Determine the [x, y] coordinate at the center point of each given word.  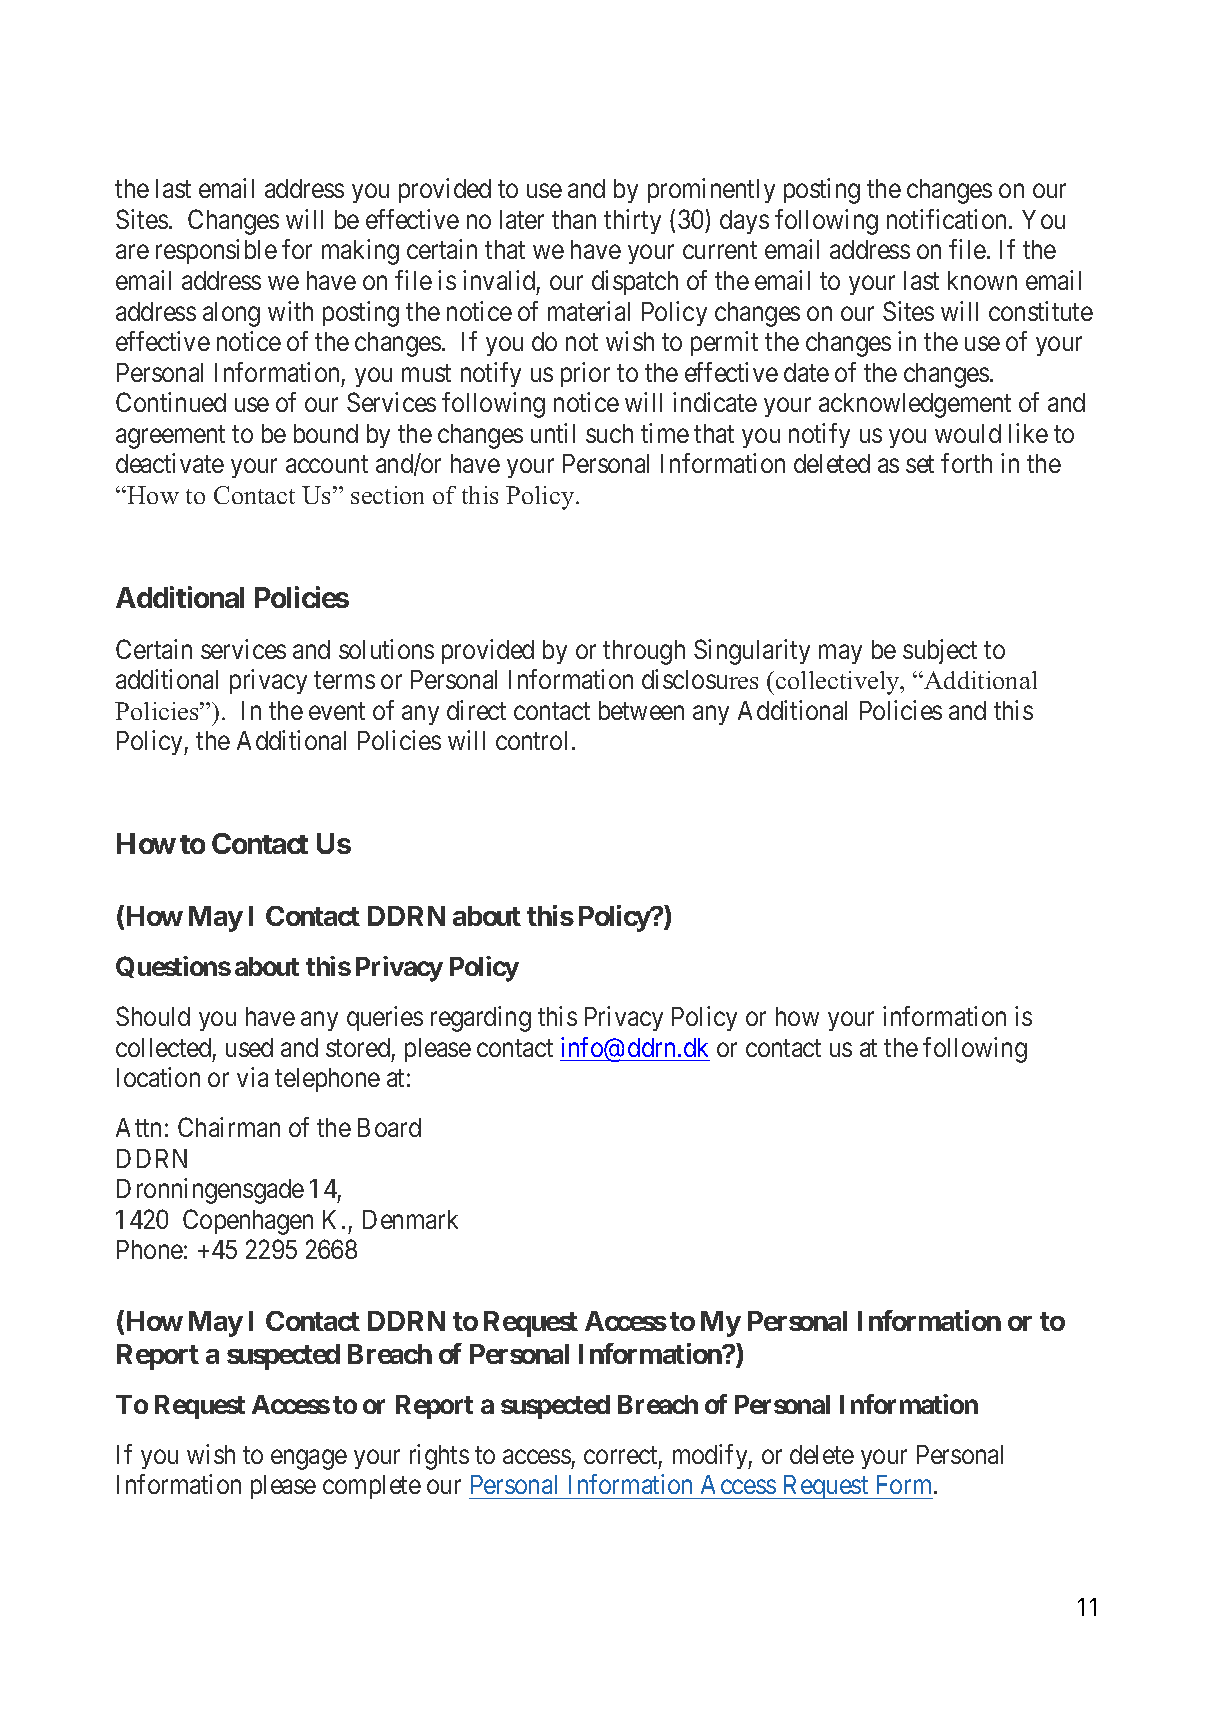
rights [439, 1457]
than [574, 219]
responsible [216, 251]
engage [309, 1460]
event [337, 711]
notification [948, 219]
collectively [839, 683]
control [534, 740]
